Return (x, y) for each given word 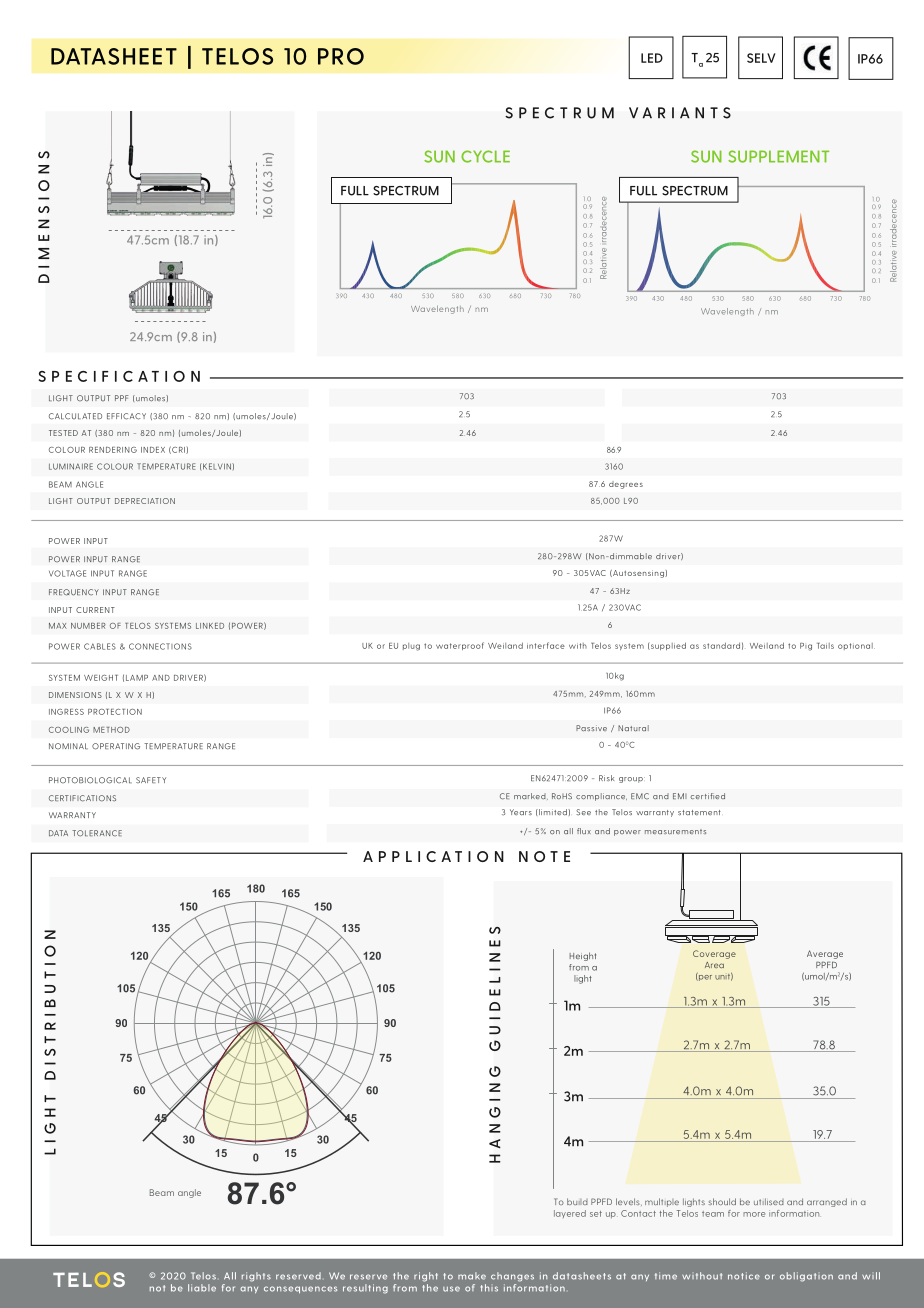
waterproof (460, 646)
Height (582, 956)
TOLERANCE (97, 833)
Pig (806, 647)
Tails (825, 646)
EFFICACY (126, 416)
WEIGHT (101, 678)
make (472, 1276)
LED (652, 58)
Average (825, 954)
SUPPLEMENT (778, 156)
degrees (626, 485)
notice (744, 1276)
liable (202, 1288)
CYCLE (485, 156)
